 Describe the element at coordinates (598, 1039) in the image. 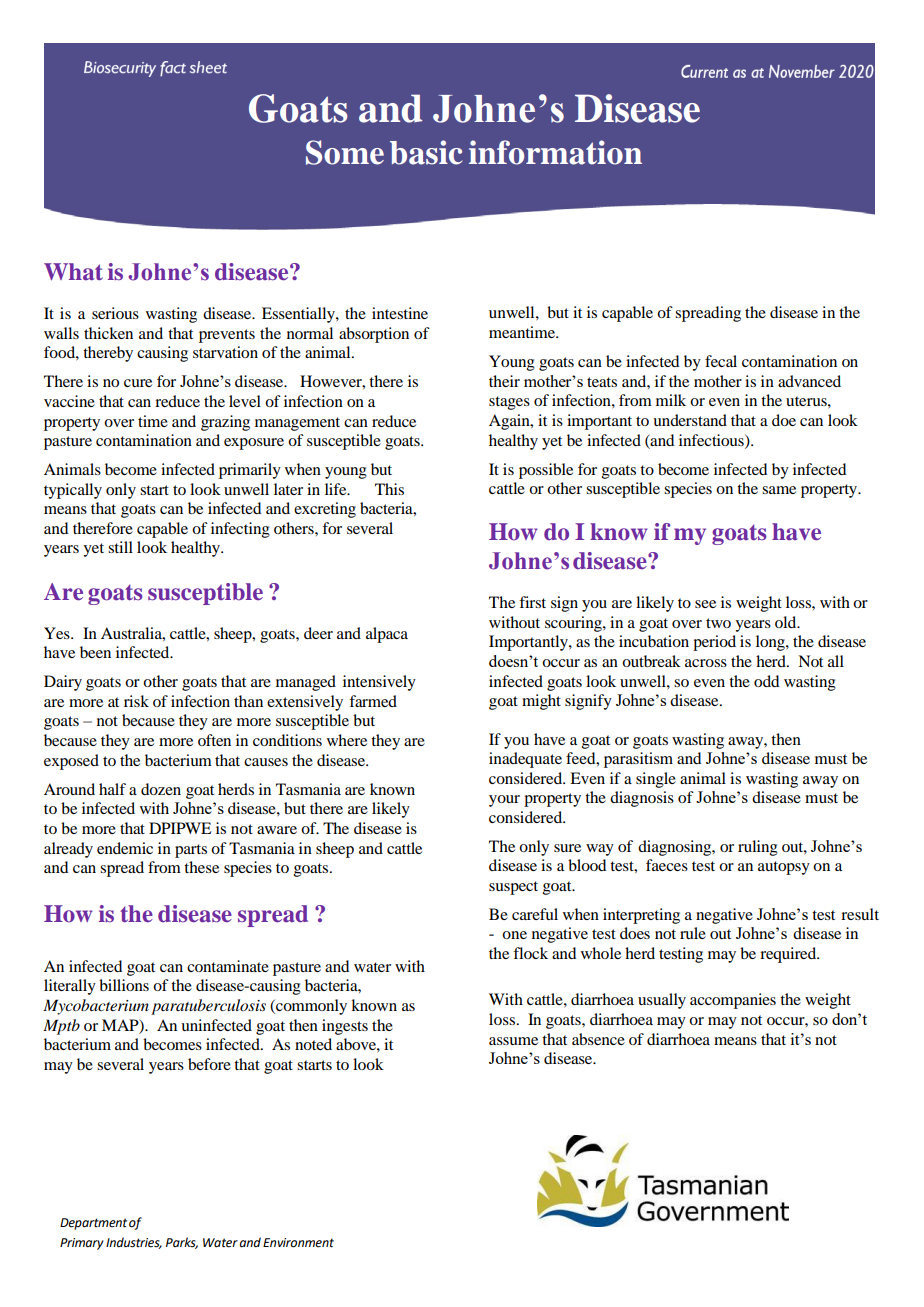

I see `absence` at that location.
